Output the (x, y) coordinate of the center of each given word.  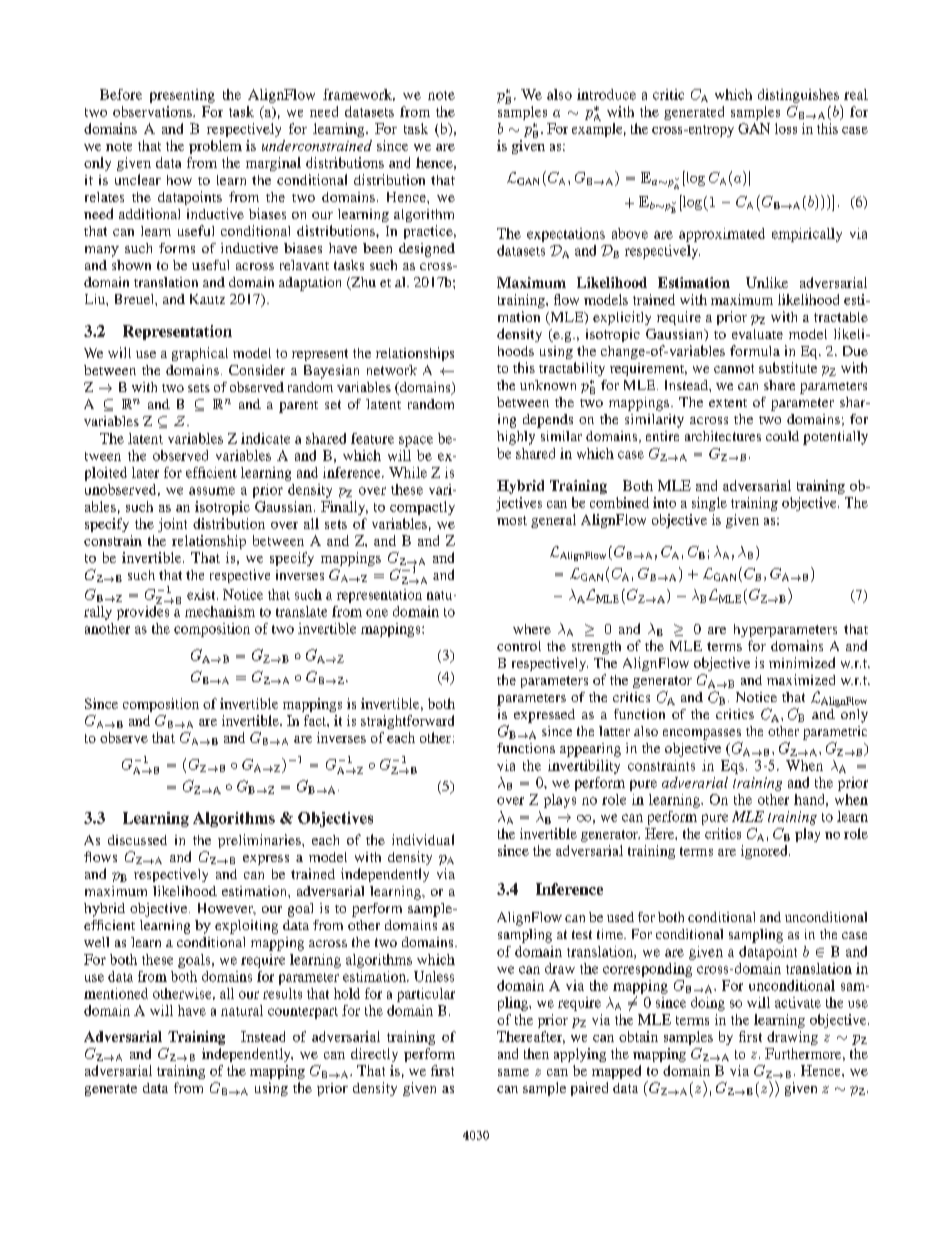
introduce (606, 94)
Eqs (732, 767)
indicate (265, 438)
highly (516, 438)
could (782, 436)
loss (786, 128)
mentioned (116, 993)
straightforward (407, 722)
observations (153, 111)
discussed (137, 840)
